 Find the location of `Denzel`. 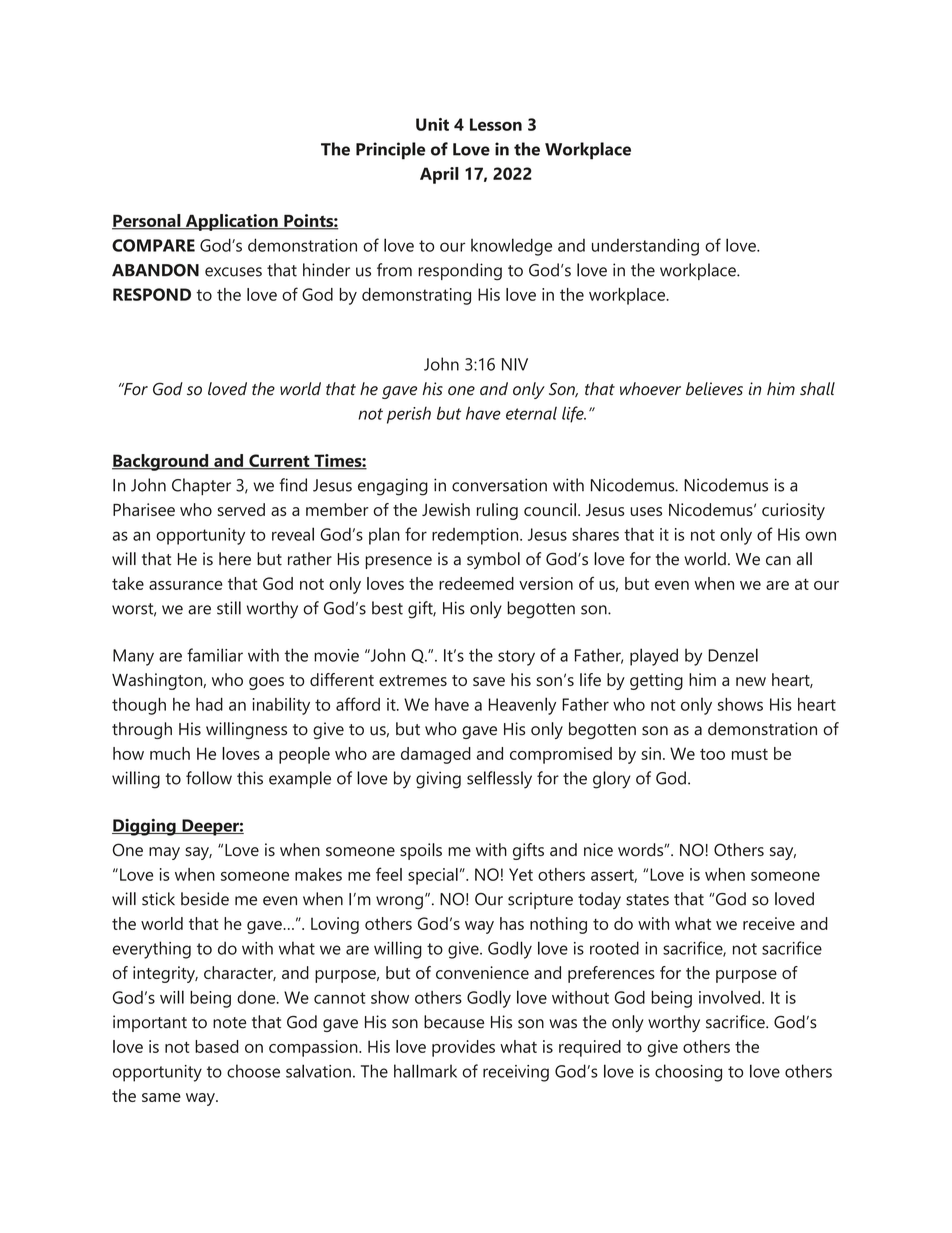

Denzel is located at coordinates (733, 655).
